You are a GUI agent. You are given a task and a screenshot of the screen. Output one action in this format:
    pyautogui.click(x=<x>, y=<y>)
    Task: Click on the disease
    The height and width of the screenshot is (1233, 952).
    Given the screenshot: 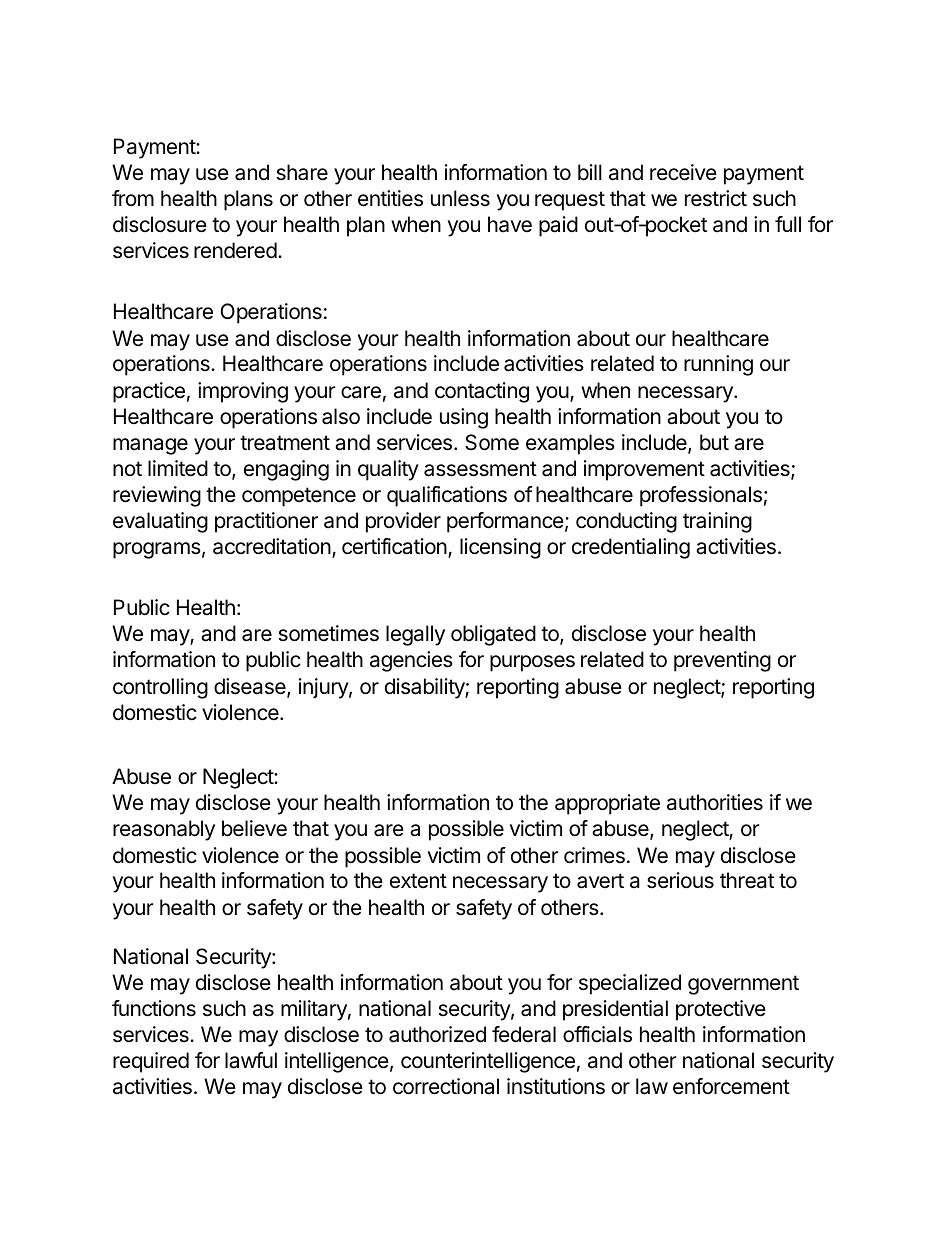 What is the action you would take?
    pyautogui.click(x=251, y=687)
